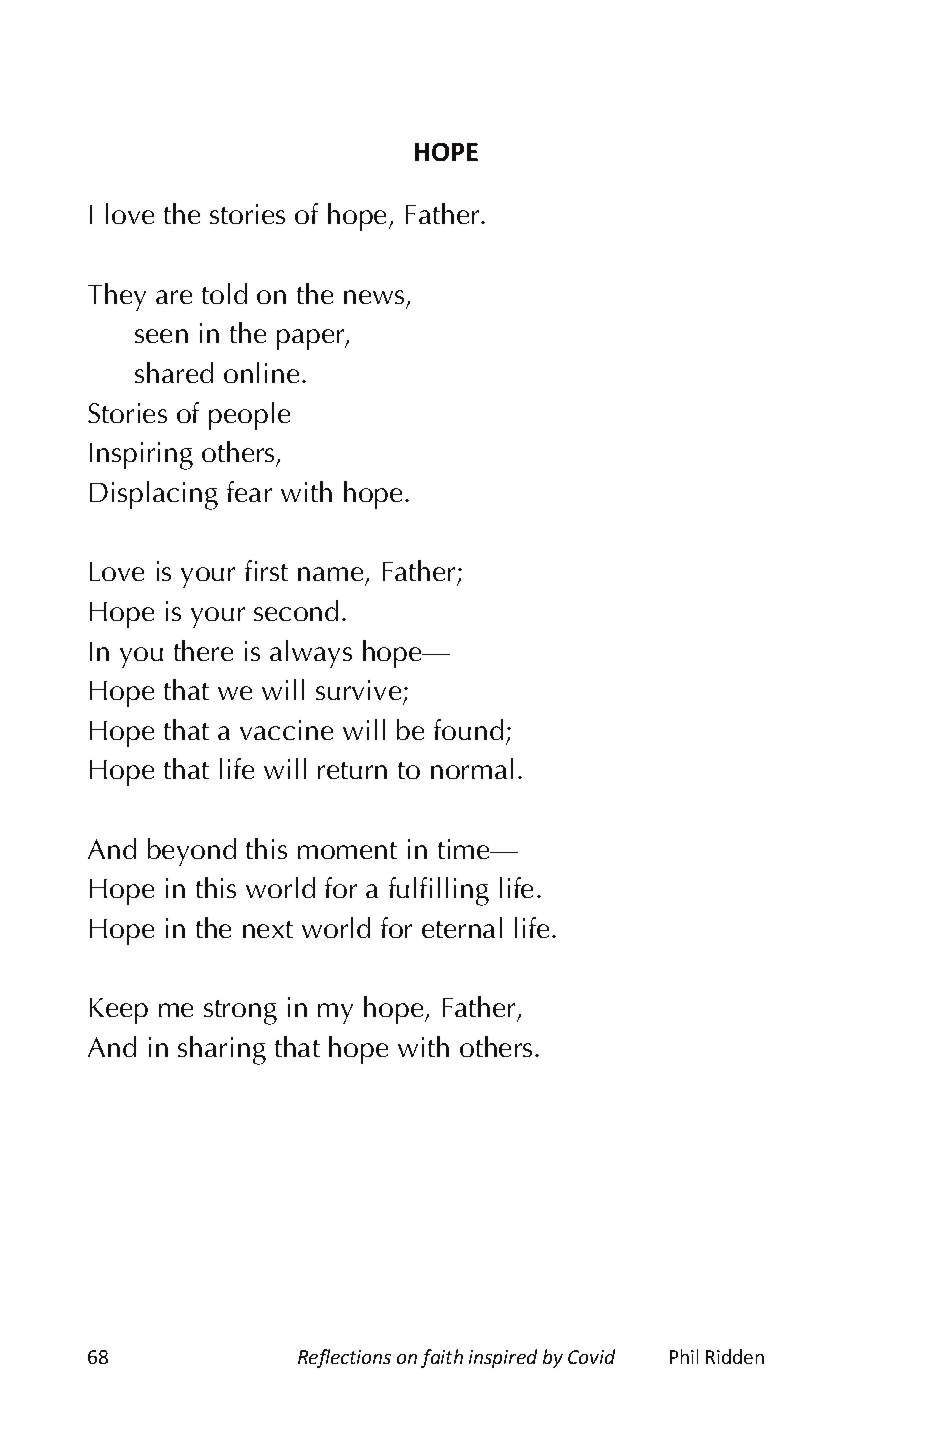 The height and width of the document is (1451, 939). What do you see at coordinates (161, 336) in the document?
I see `seen` at bounding box center [161, 336].
